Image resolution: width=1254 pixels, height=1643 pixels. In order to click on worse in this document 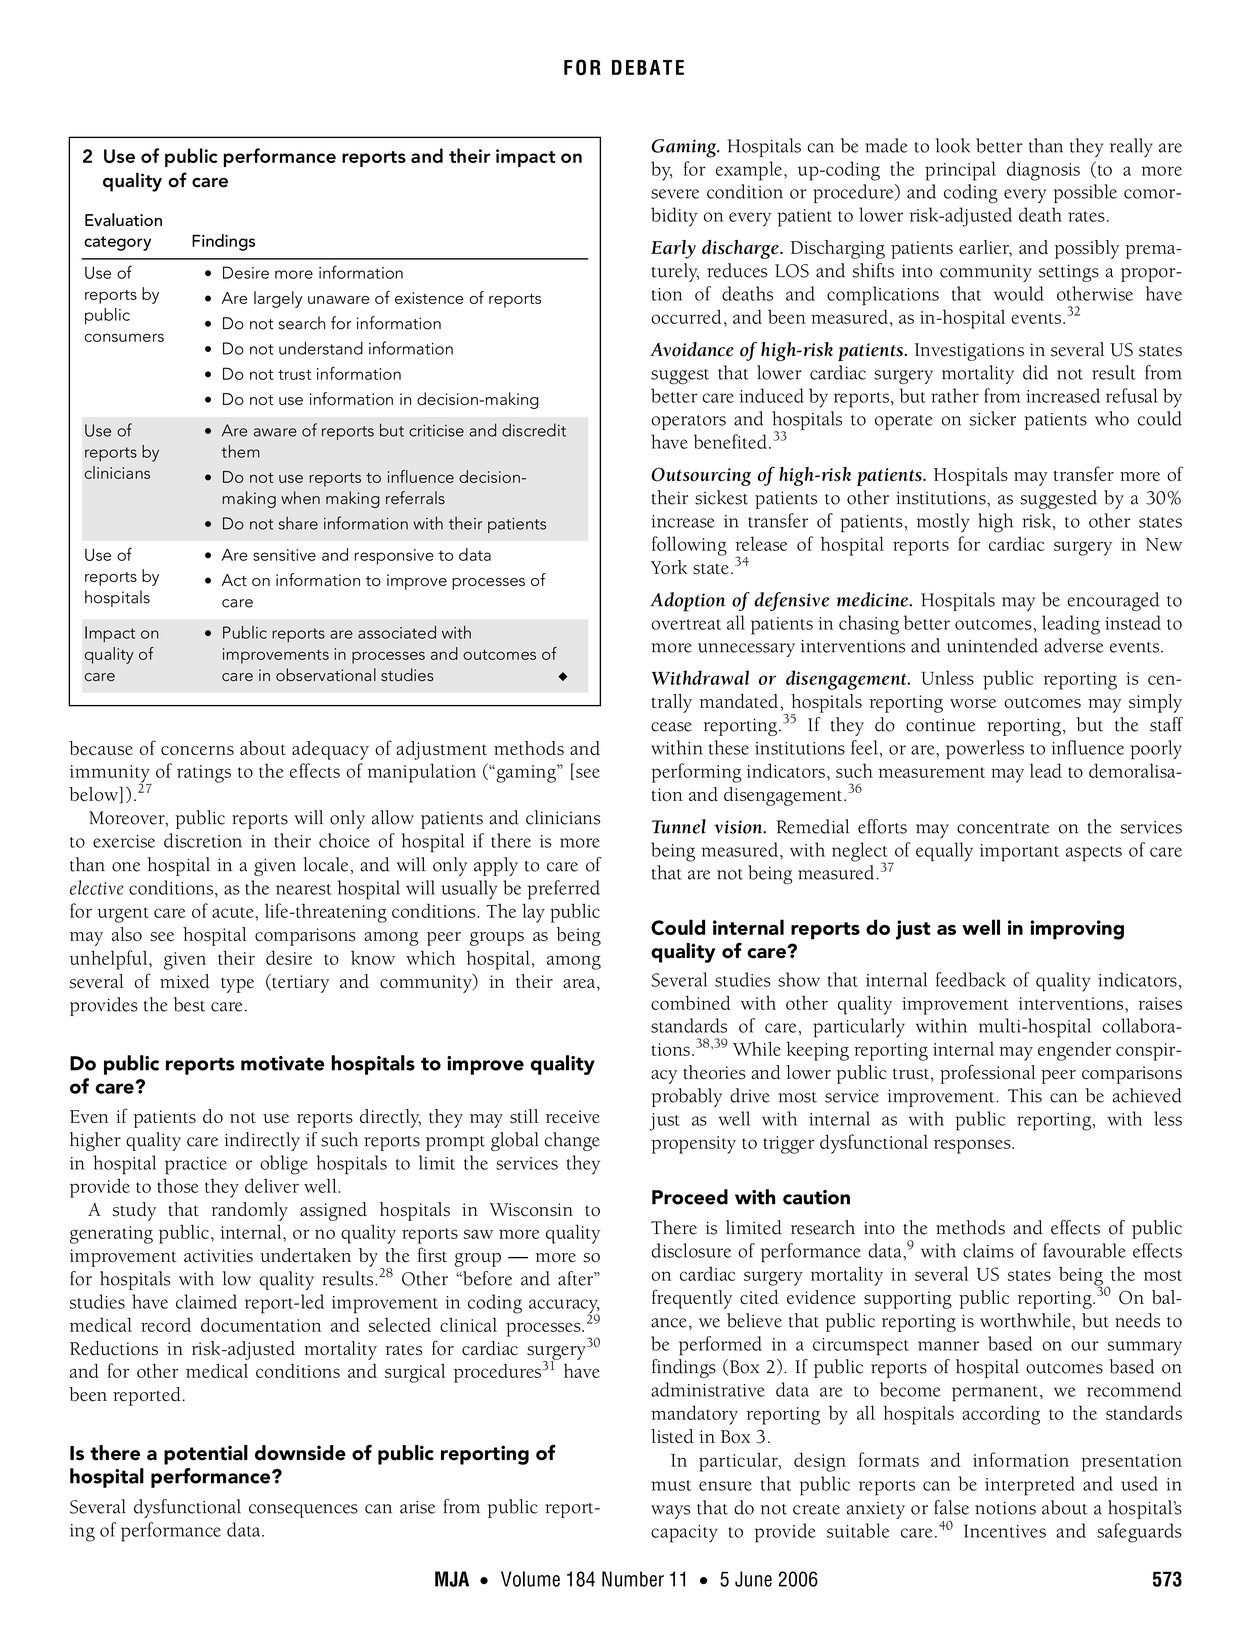, I will do `click(973, 703)`.
